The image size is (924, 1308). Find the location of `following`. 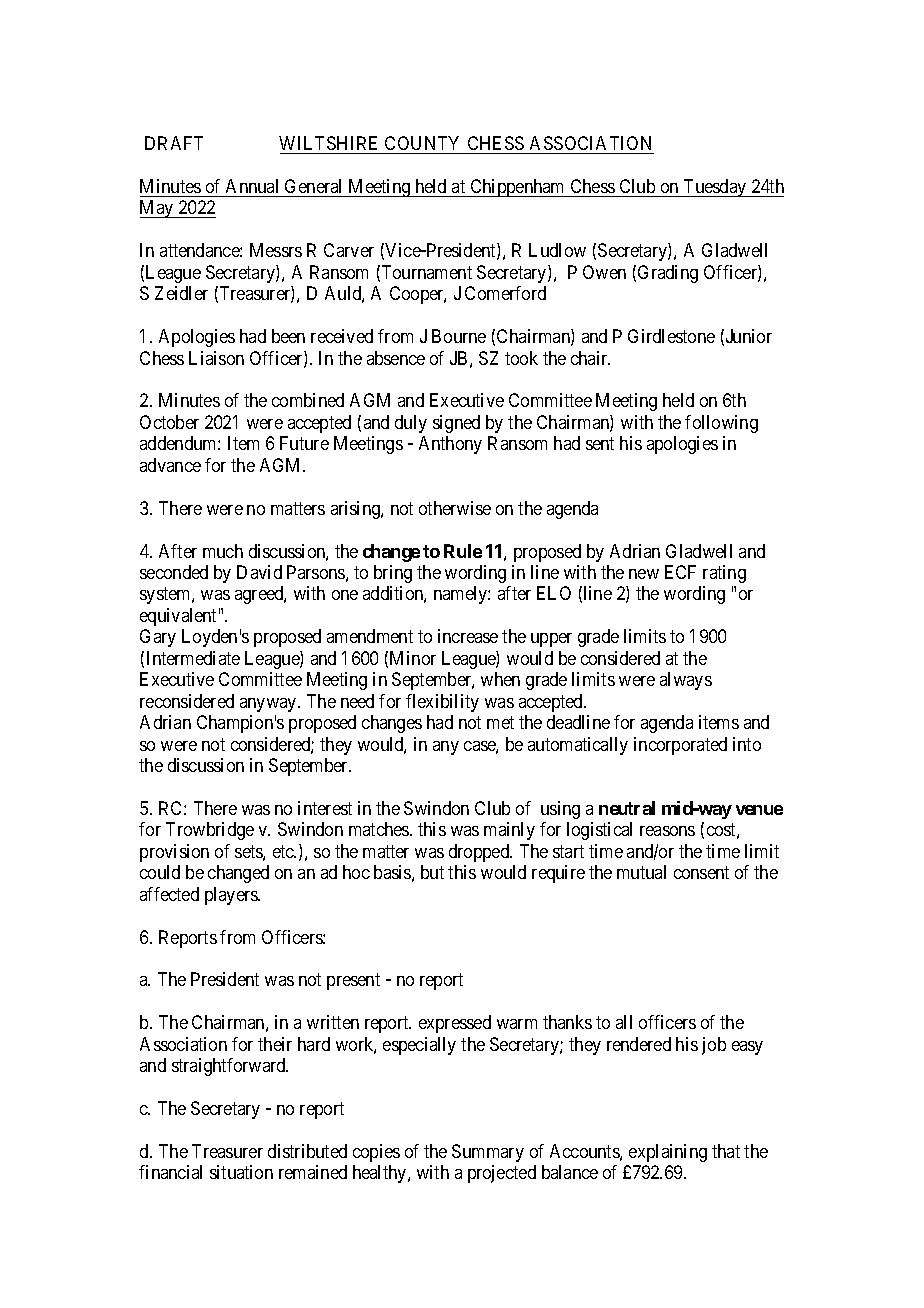

following is located at coordinates (721, 424).
